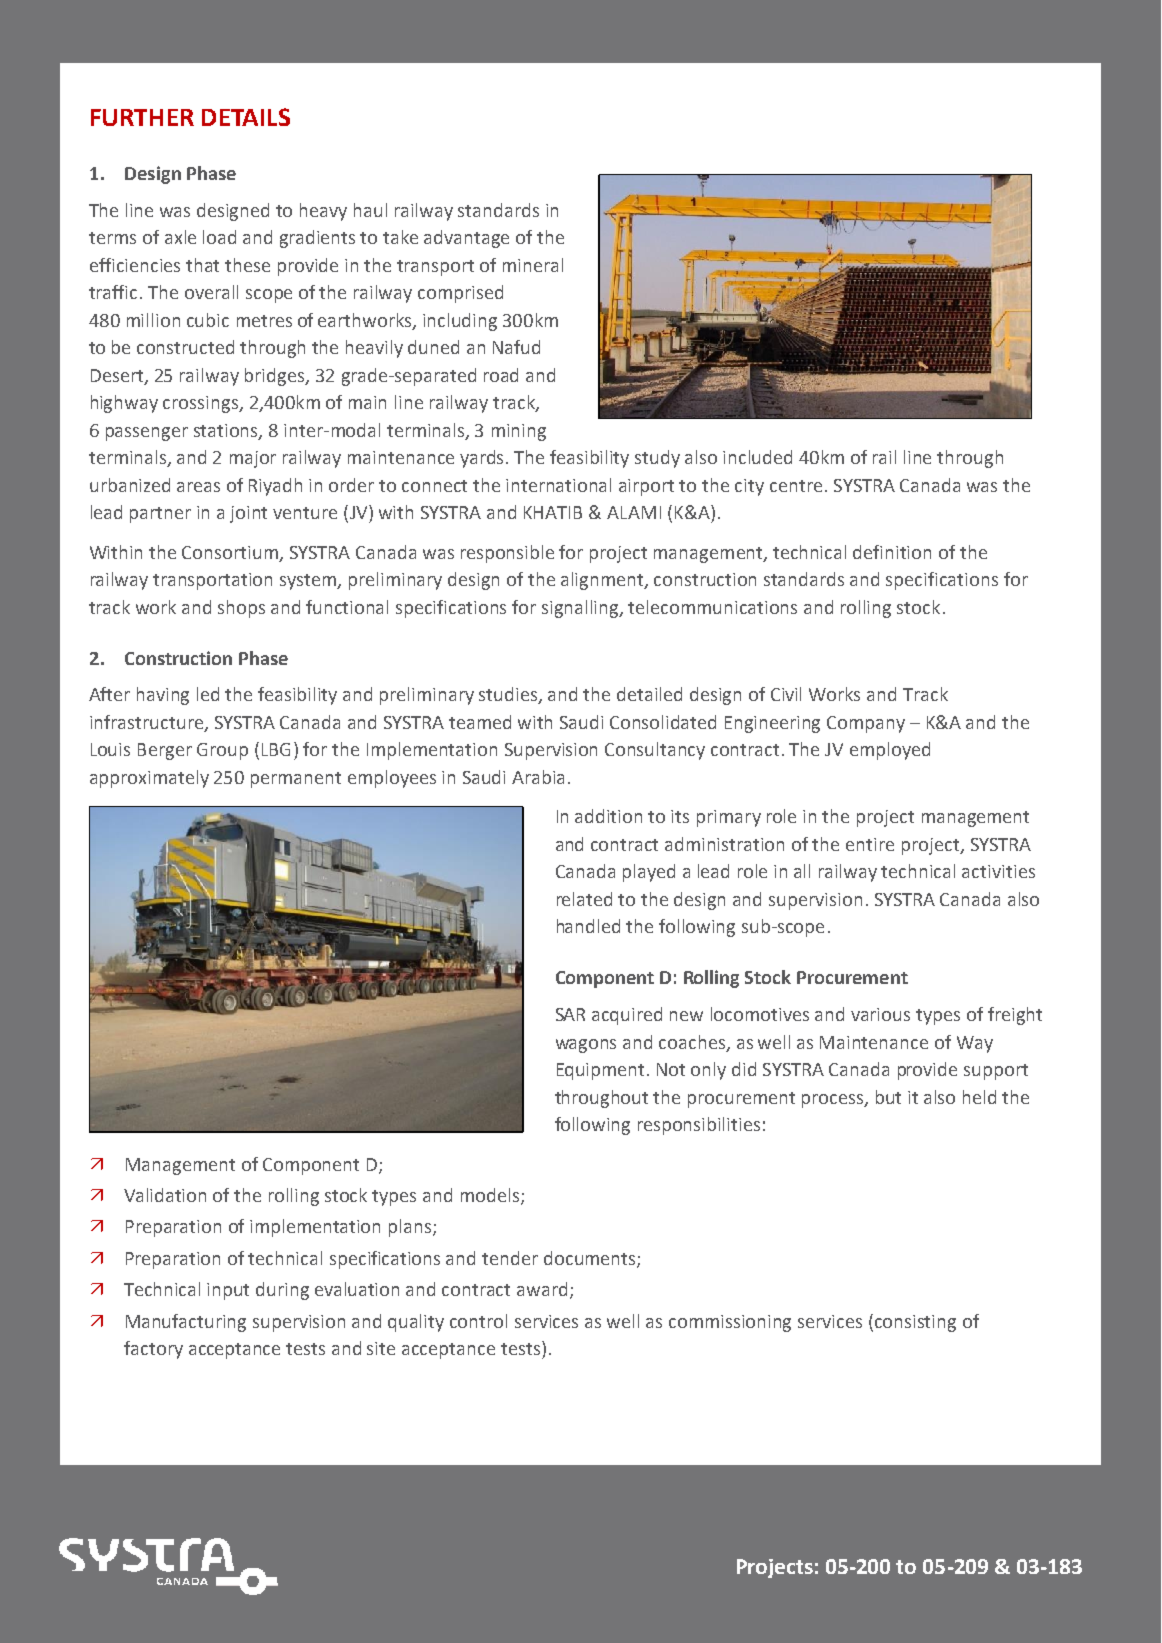 The width and height of the document is (1162, 1643). What do you see at coordinates (538, 777) in the document?
I see `Arabia` at bounding box center [538, 777].
